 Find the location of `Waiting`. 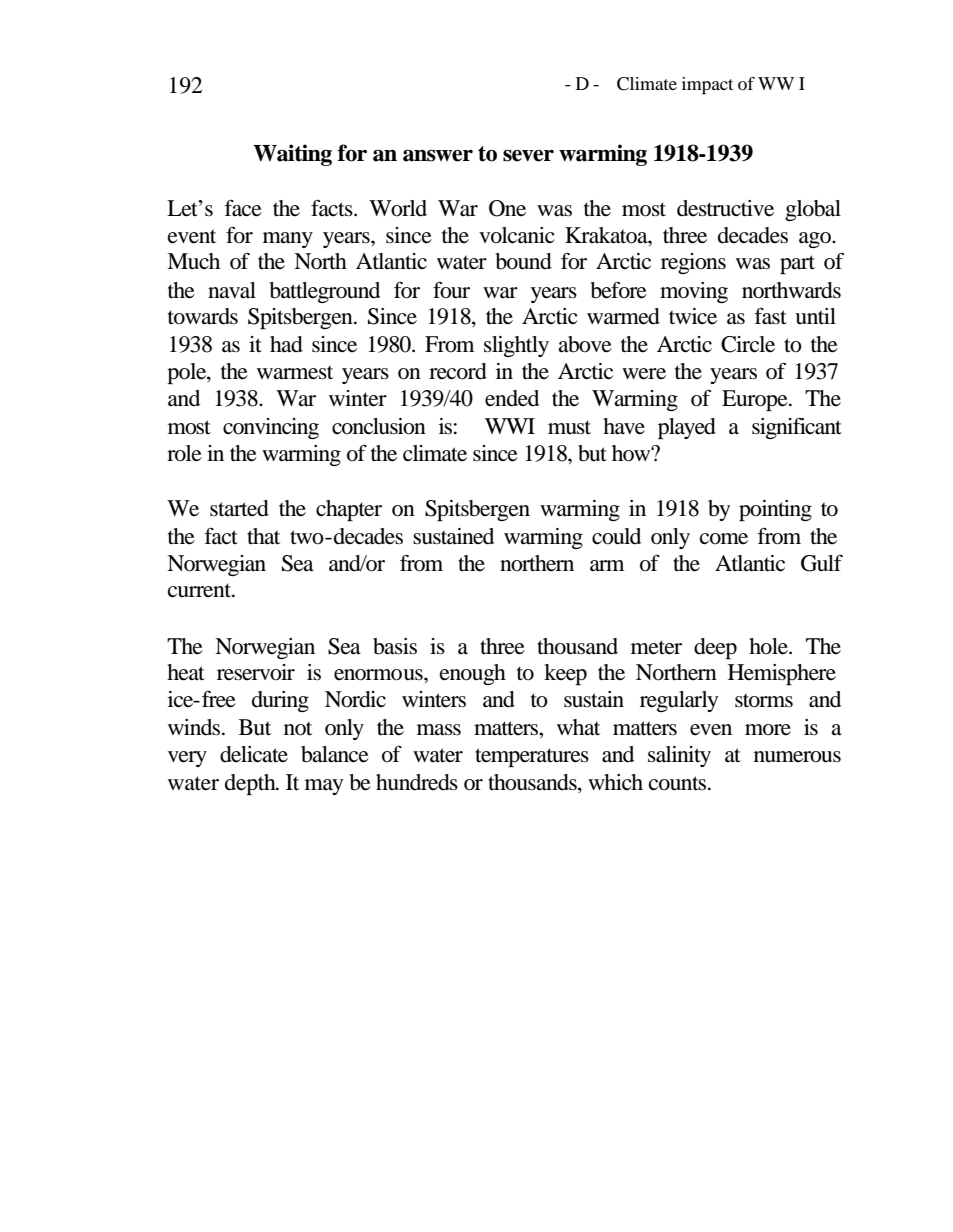

Waiting is located at coordinates (292, 155).
